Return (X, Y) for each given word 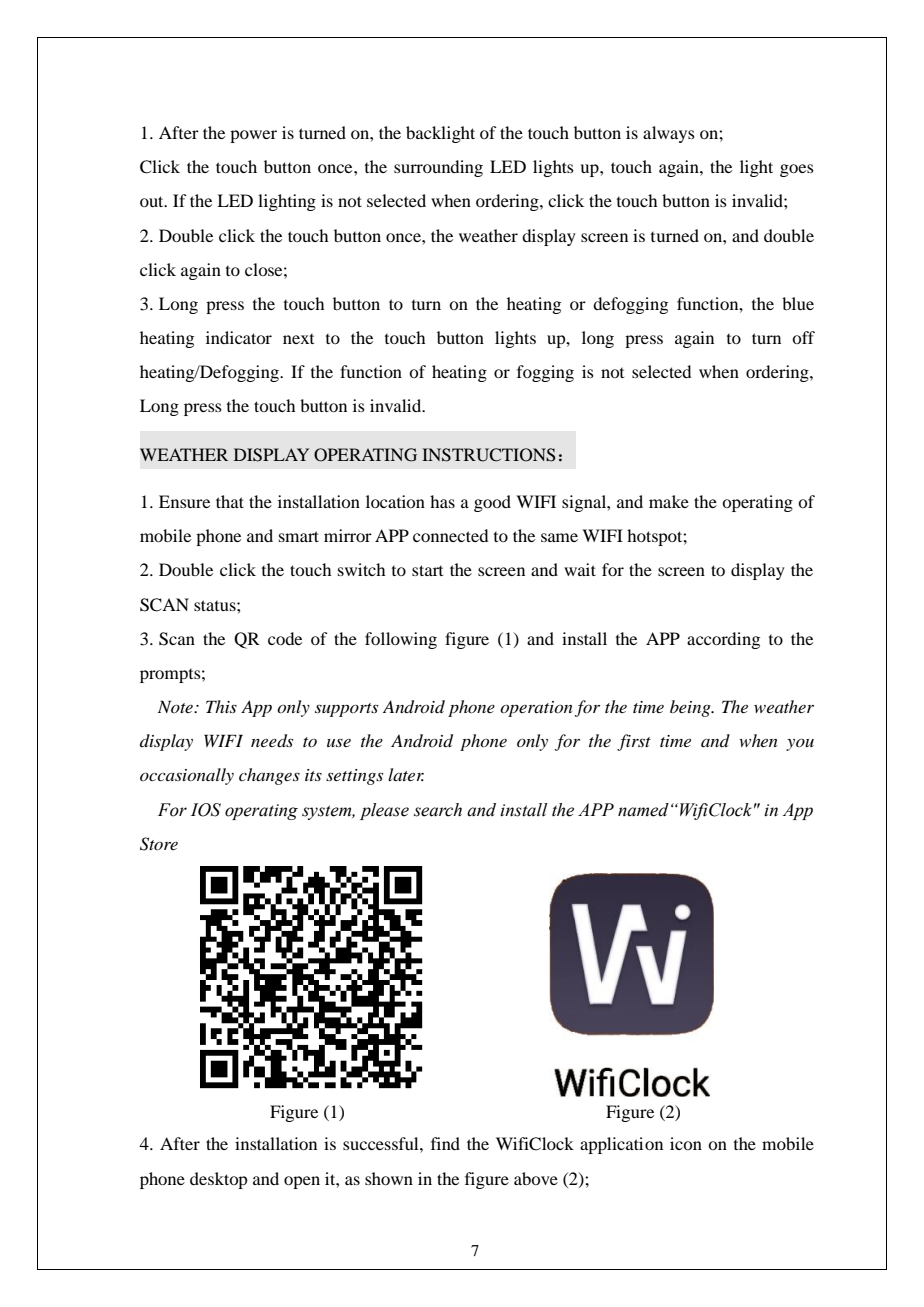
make (669, 501)
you (800, 744)
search (438, 810)
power (253, 136)
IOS (206, 810)
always (669, 134)
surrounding (438, 168)
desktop (218, 1180)
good (492, 503)
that (230, 501)
